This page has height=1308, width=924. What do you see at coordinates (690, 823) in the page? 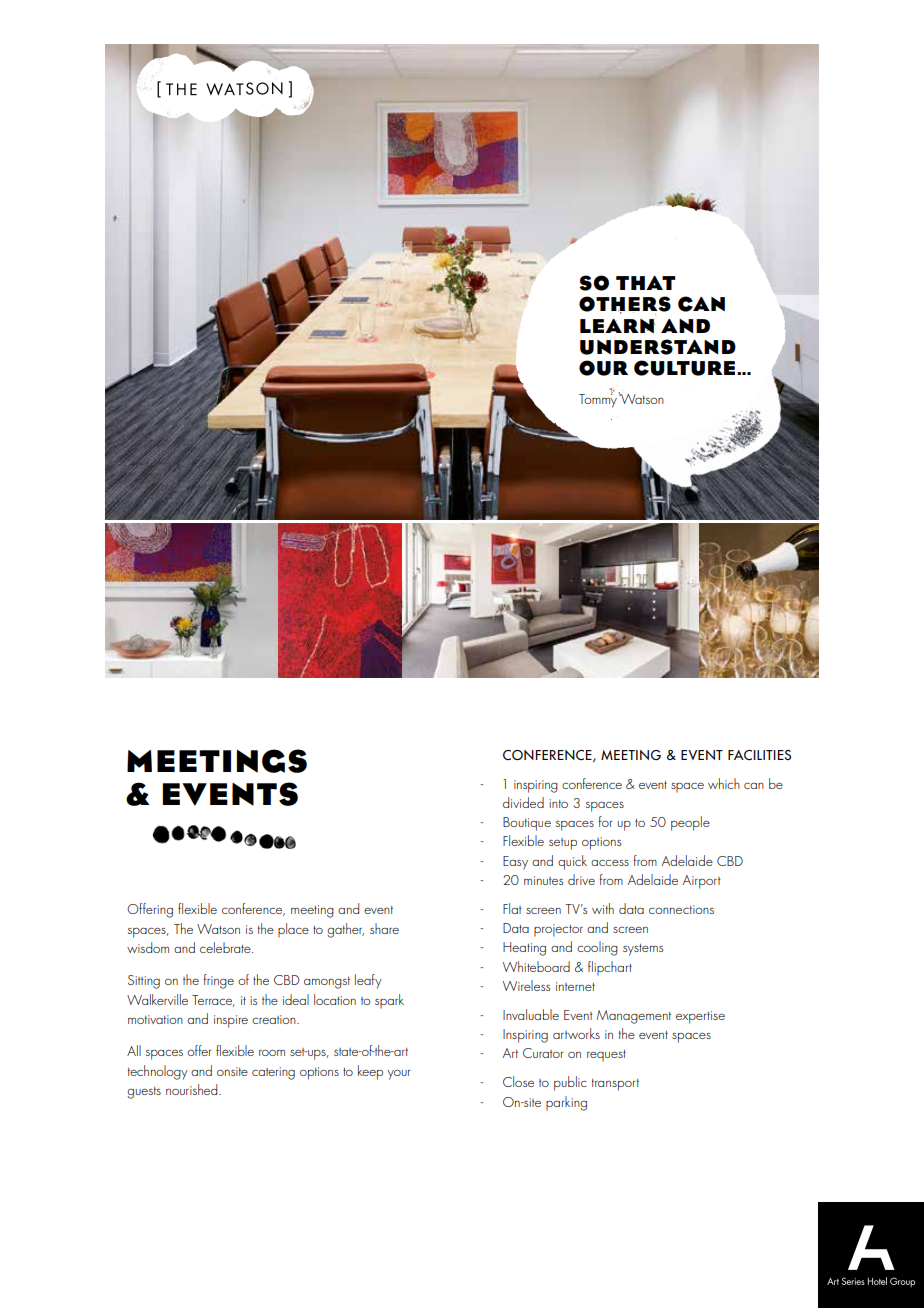
I see `people` at bounding box center [690, 823].
